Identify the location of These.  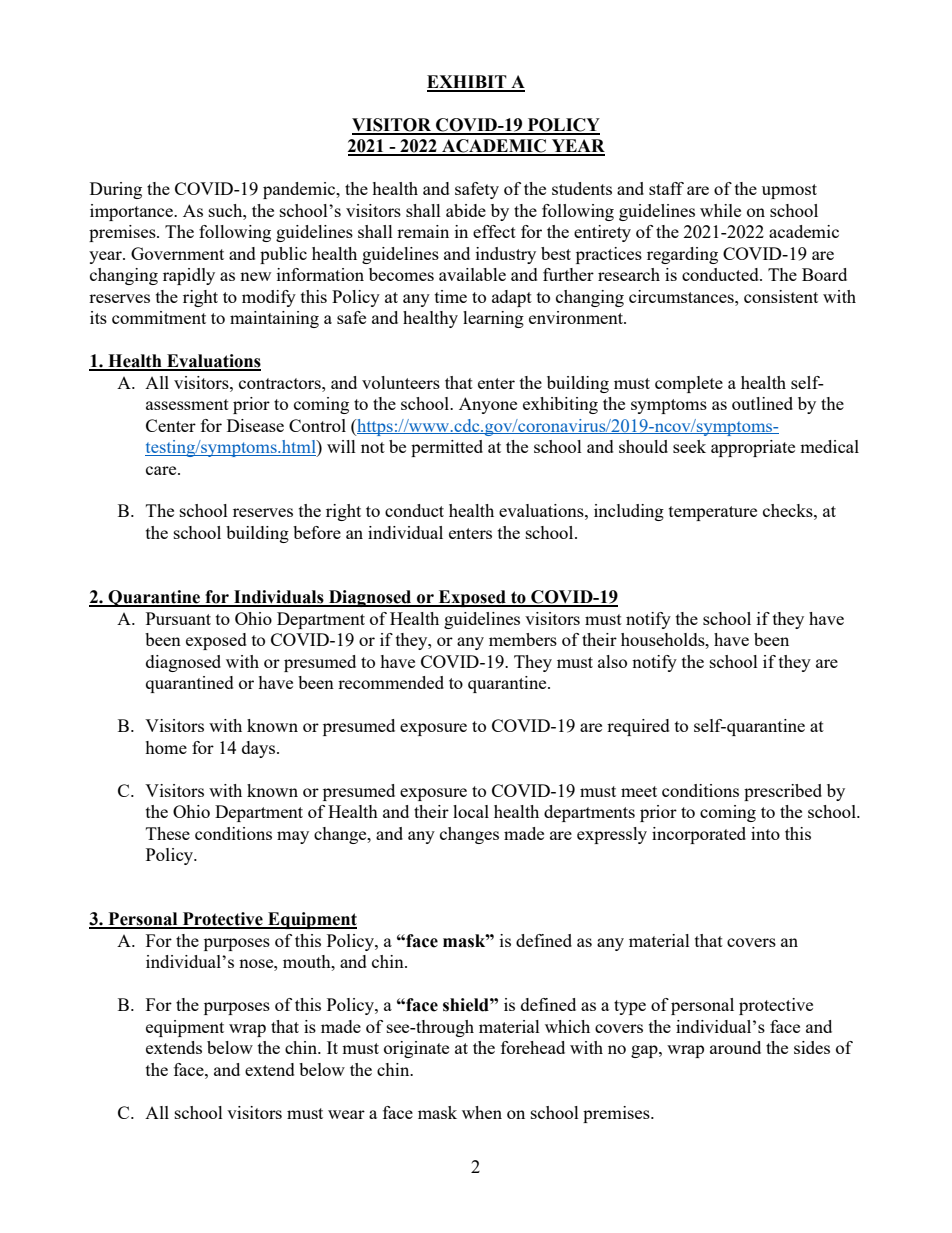
(168, 833).
